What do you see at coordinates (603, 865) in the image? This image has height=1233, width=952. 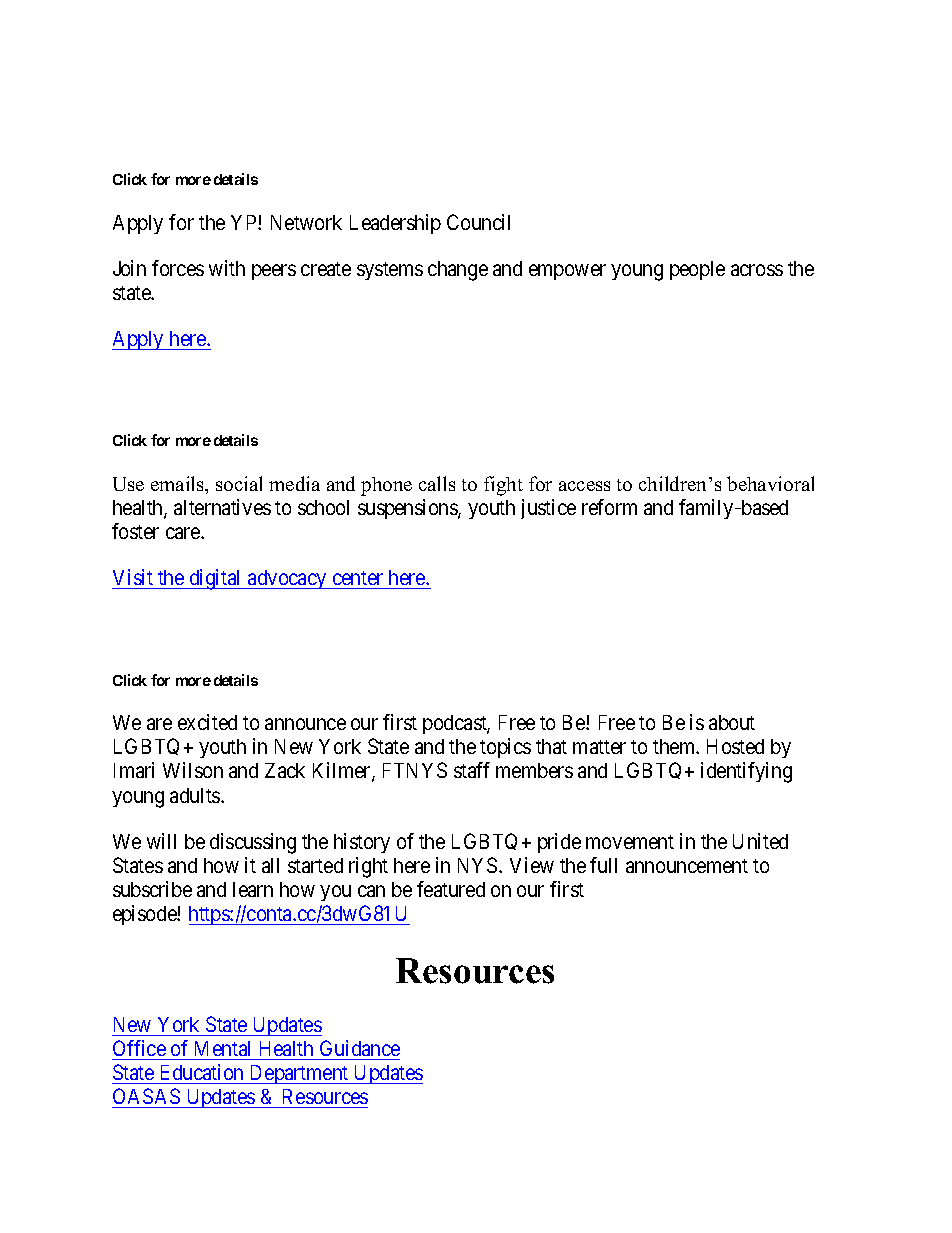 I see `full` at bounding box center [603, 865].
